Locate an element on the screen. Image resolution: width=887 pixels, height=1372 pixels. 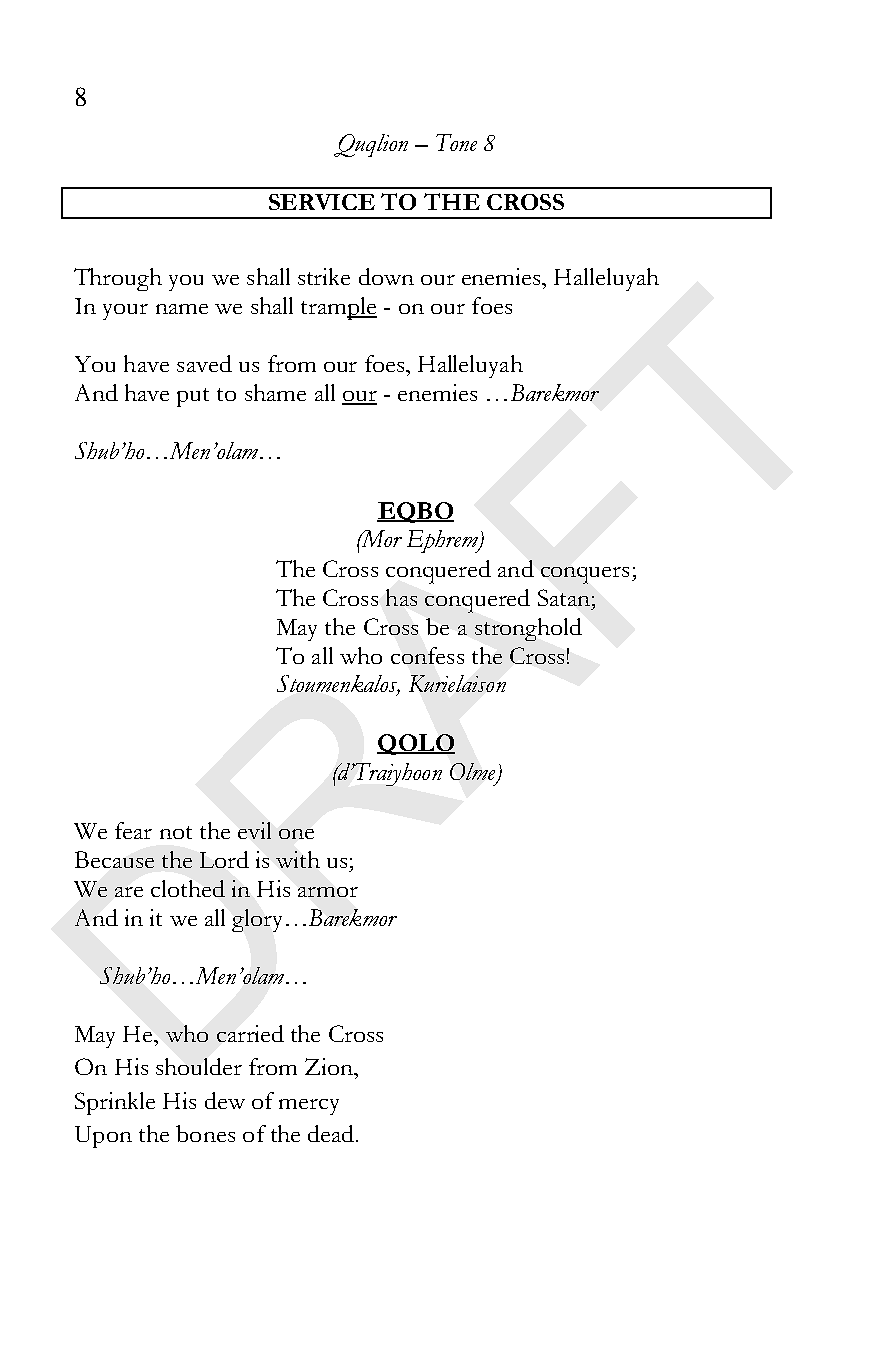
dead is located at coordinates (332, 1133).
